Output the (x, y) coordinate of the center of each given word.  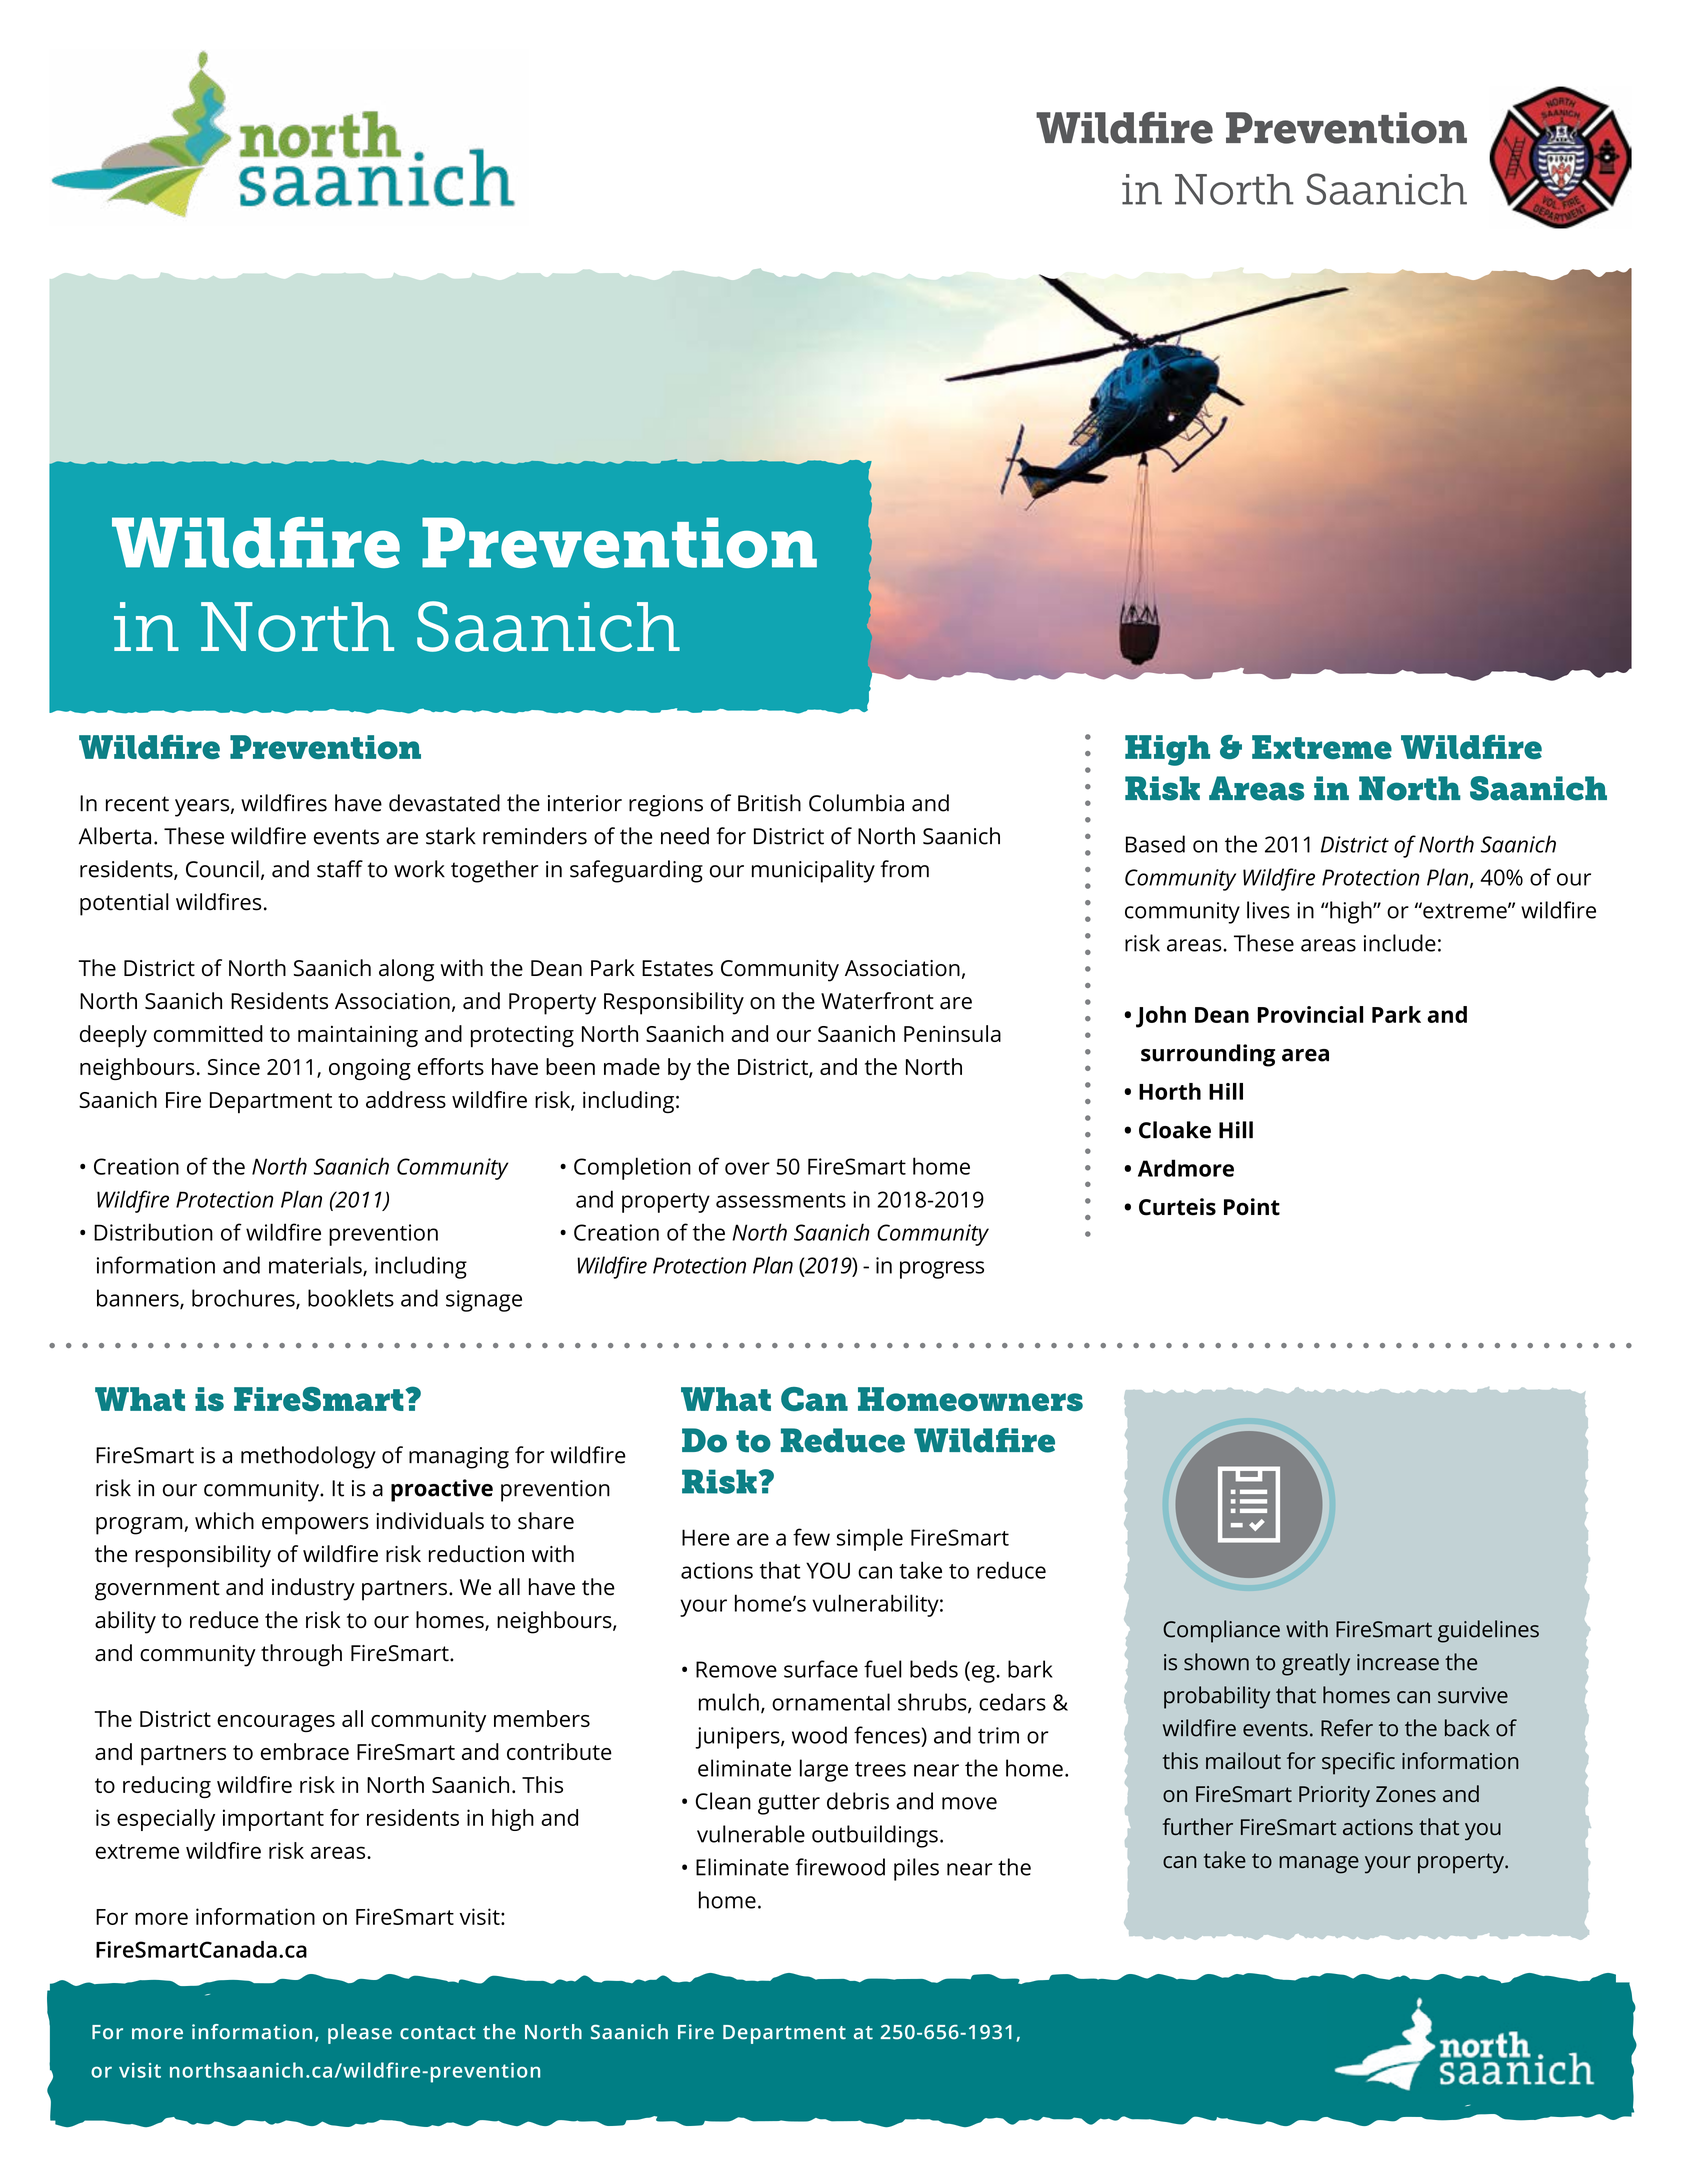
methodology (308, 1457)
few (811, 1537)
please (360, 2034)
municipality (813, 871)
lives (1268, 910)
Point (1252, 1207)
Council (222, 869)
